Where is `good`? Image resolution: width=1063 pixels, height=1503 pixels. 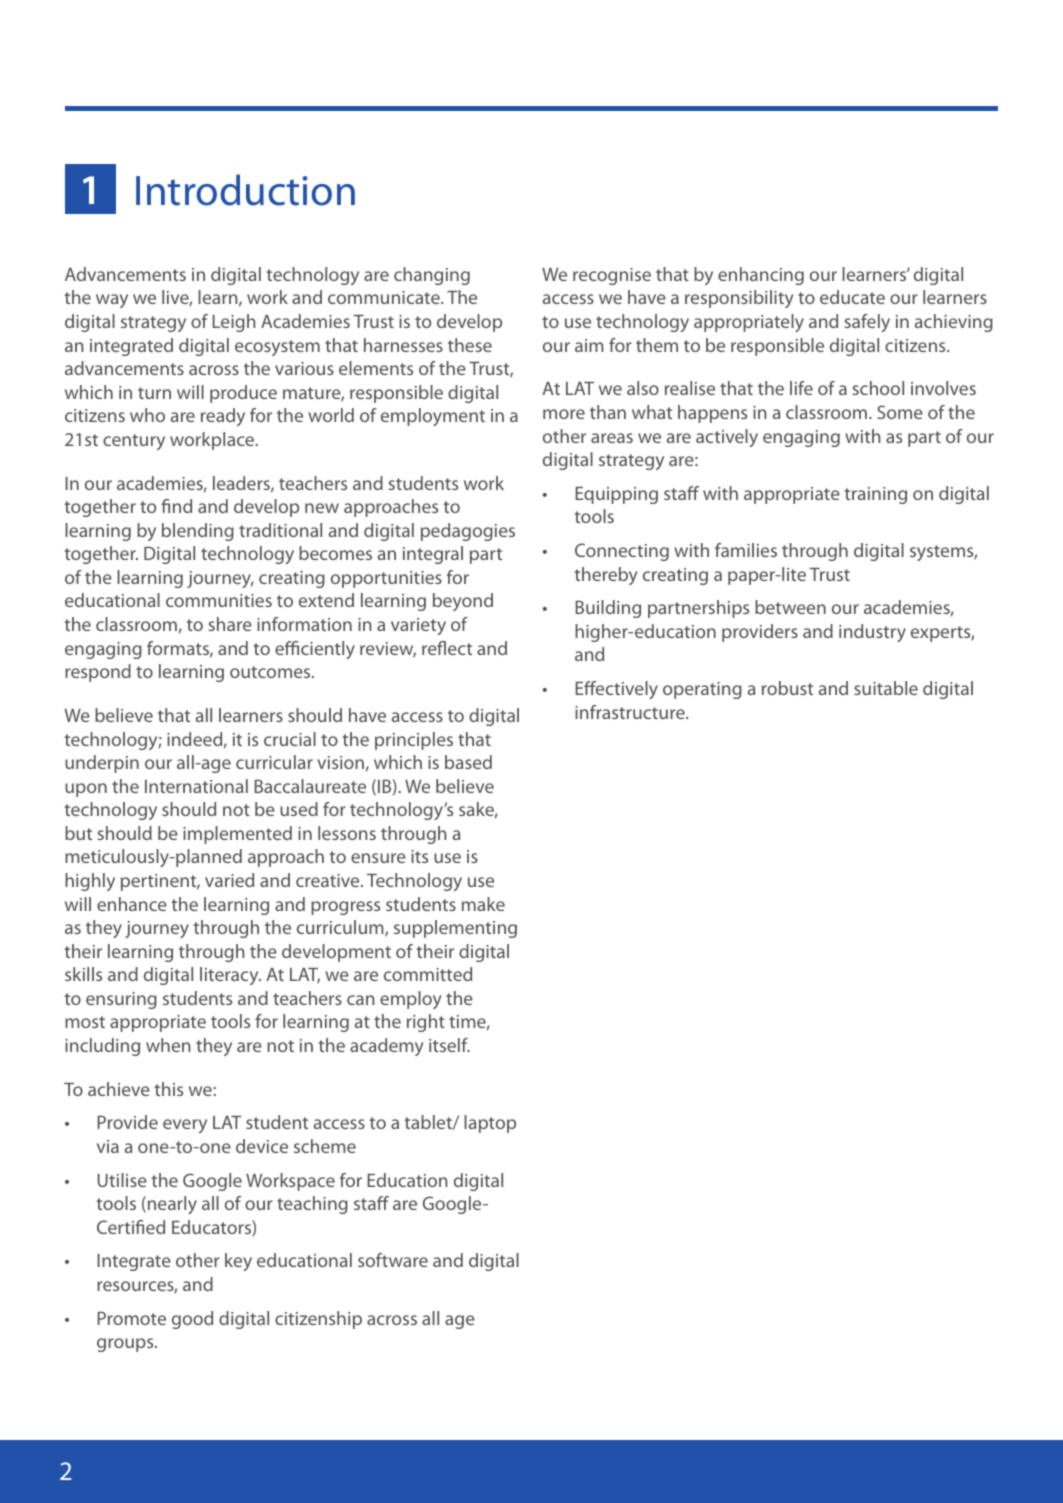
good is located at coordinates (192, 1320).
